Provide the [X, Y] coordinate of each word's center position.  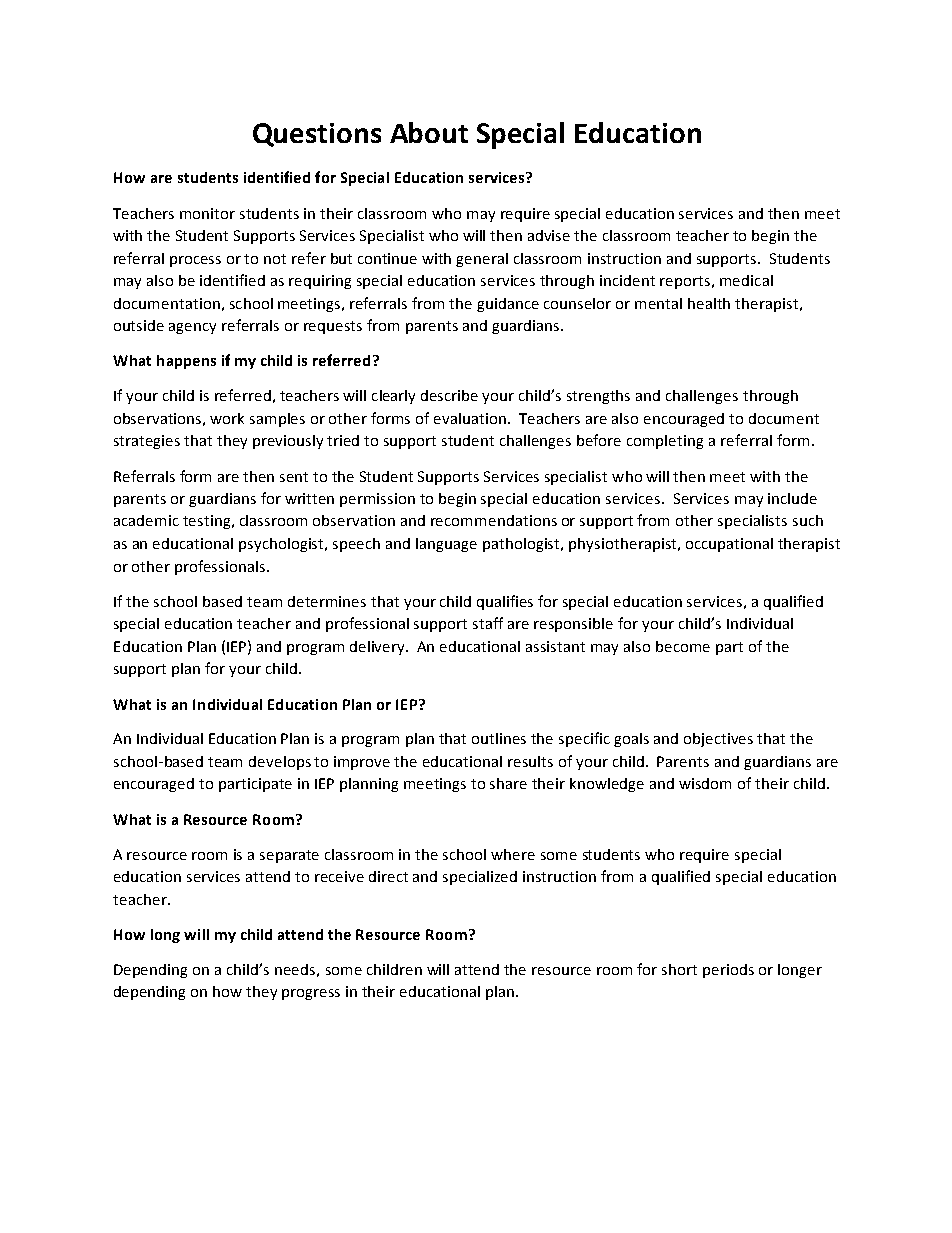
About [429, 132]
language [446, 545]
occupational [729, 545]
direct [388, 876]
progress [311, 994]
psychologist [283, 545]
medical [746, 280]
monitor [207, 213]
